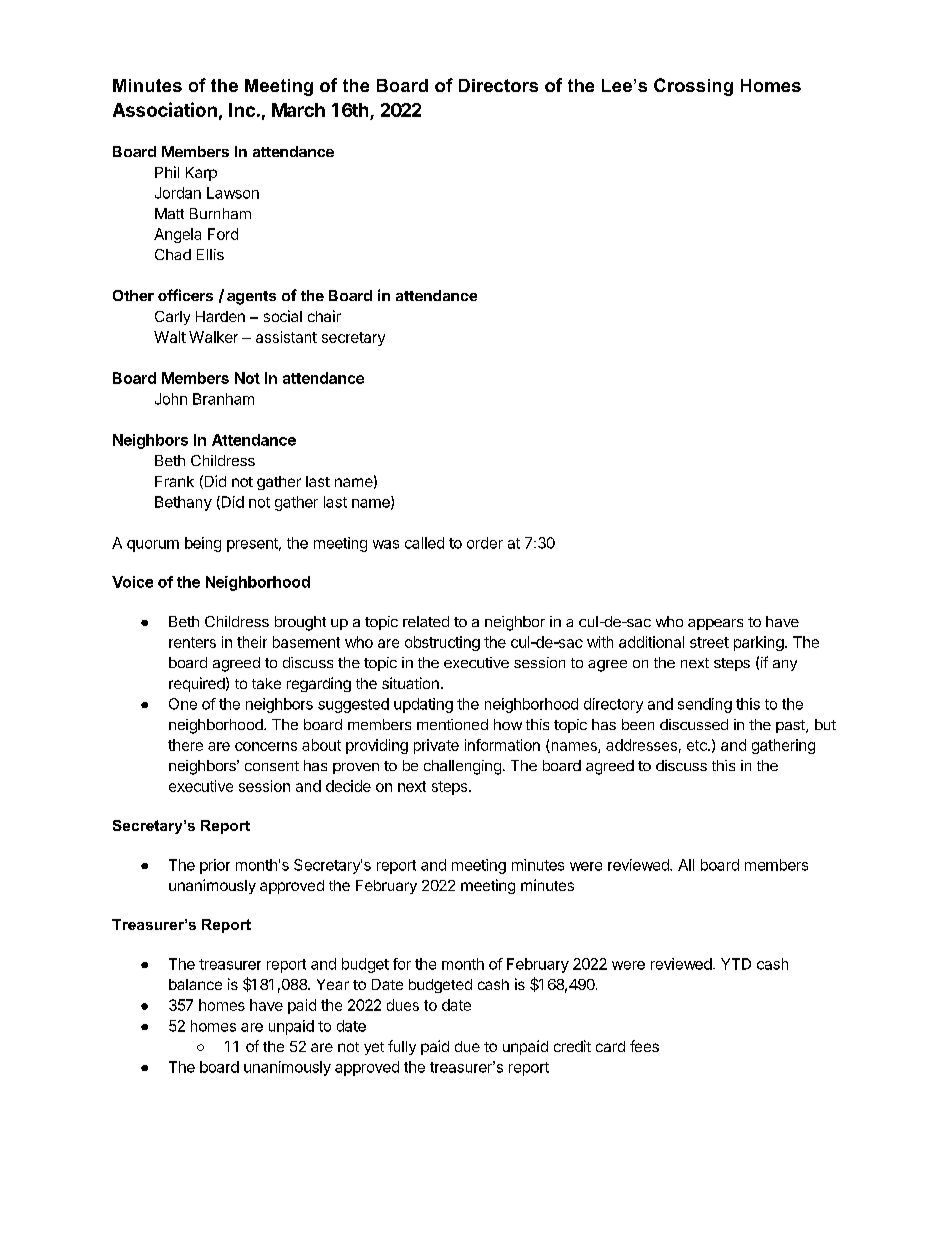 This image has width=952, height=1233. I want to click on order, so click(485, 543).
